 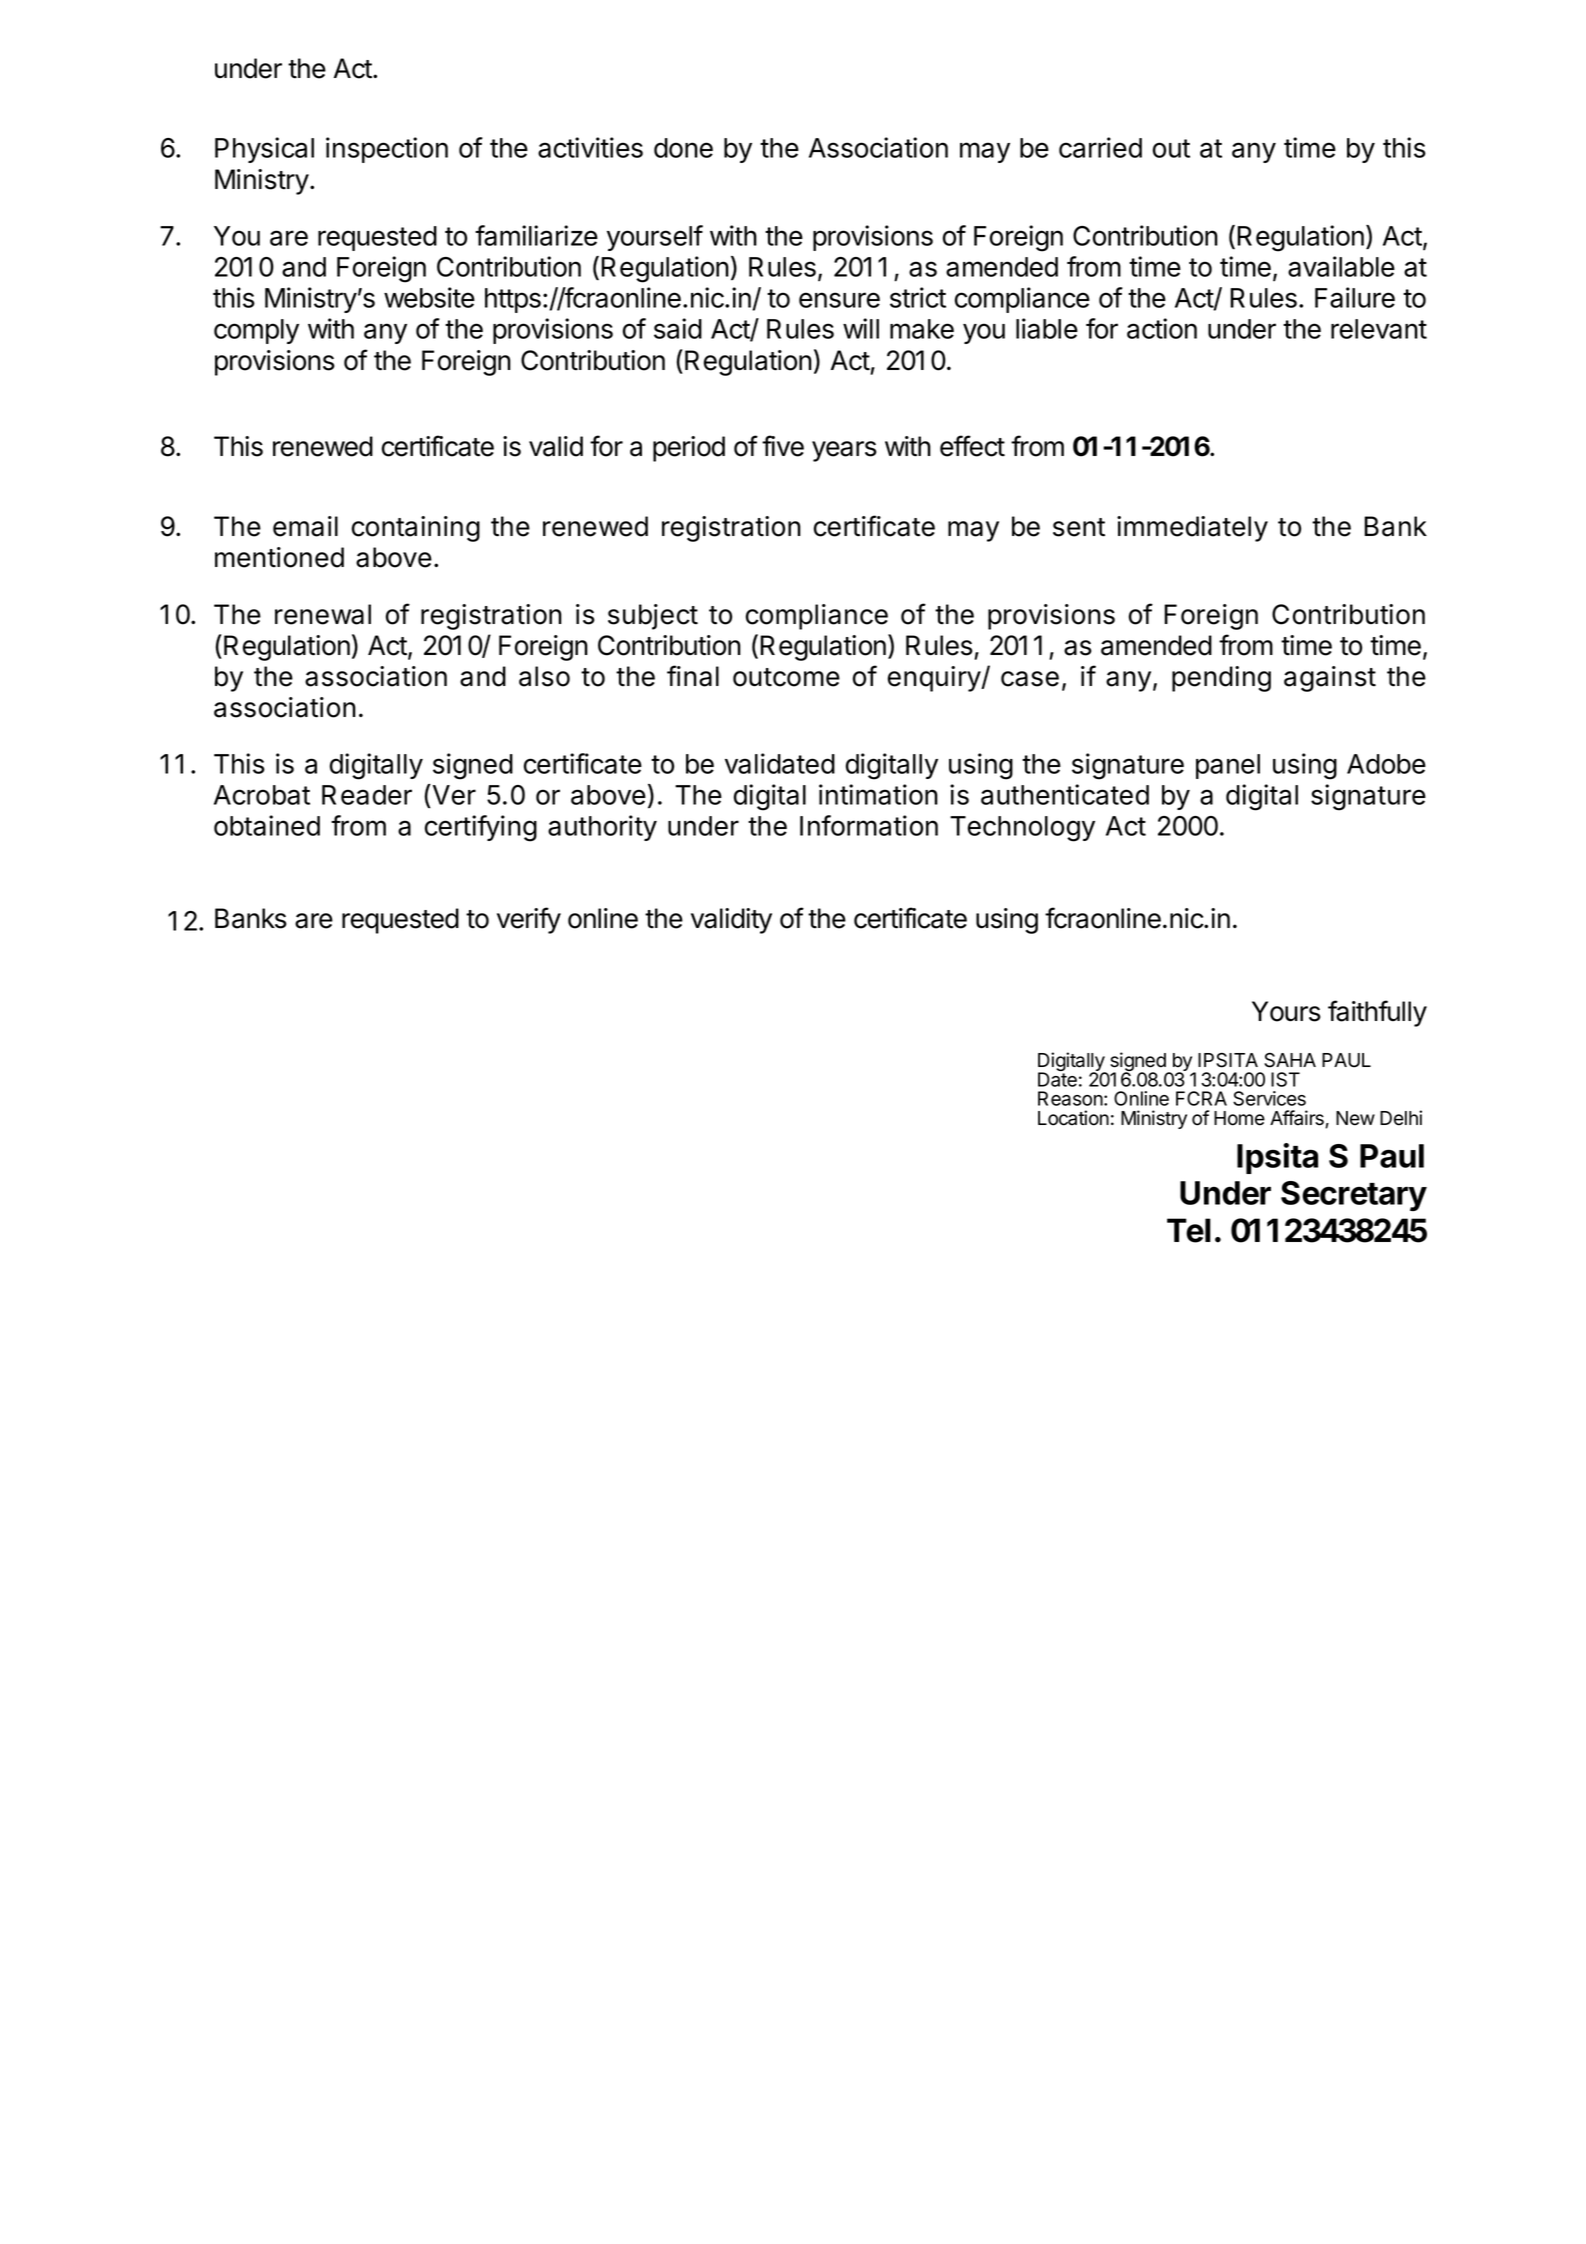 I want to click on Information, so click(x=869, y=825).
